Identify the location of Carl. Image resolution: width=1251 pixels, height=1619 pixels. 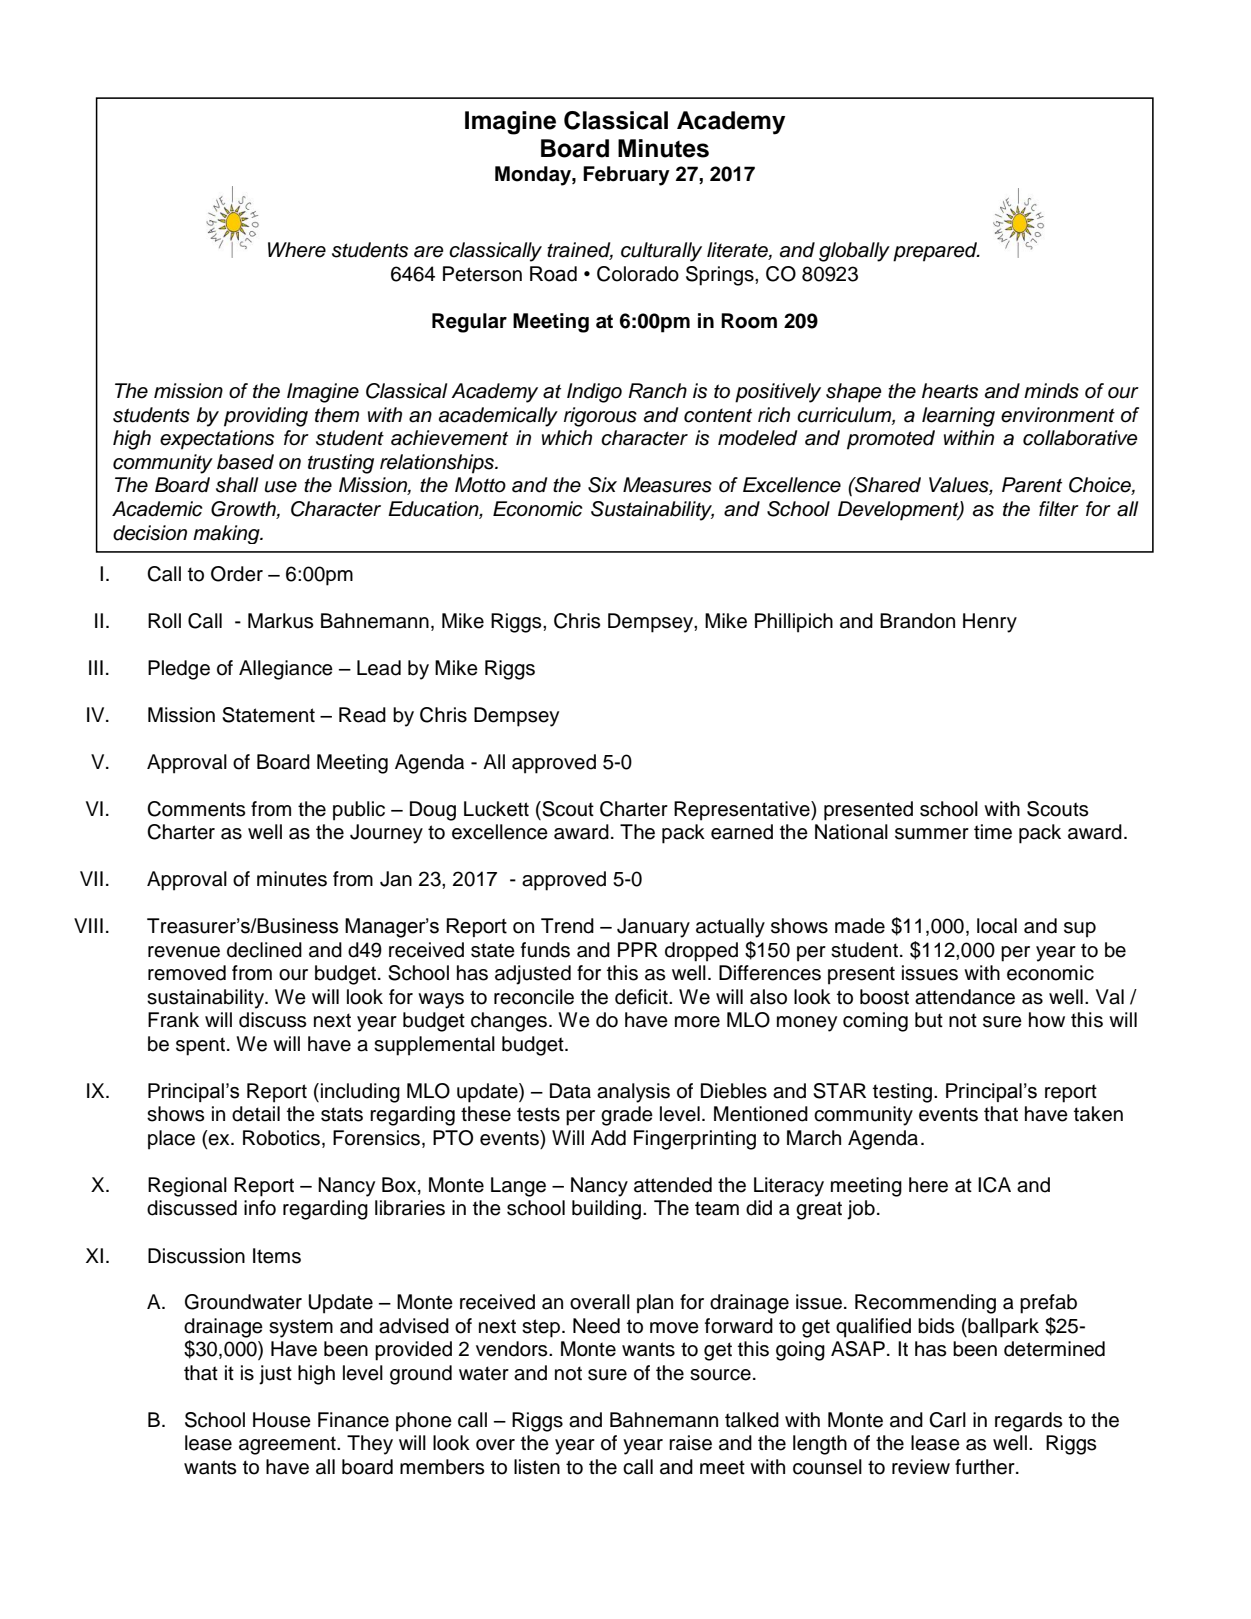
(947, 1420).
